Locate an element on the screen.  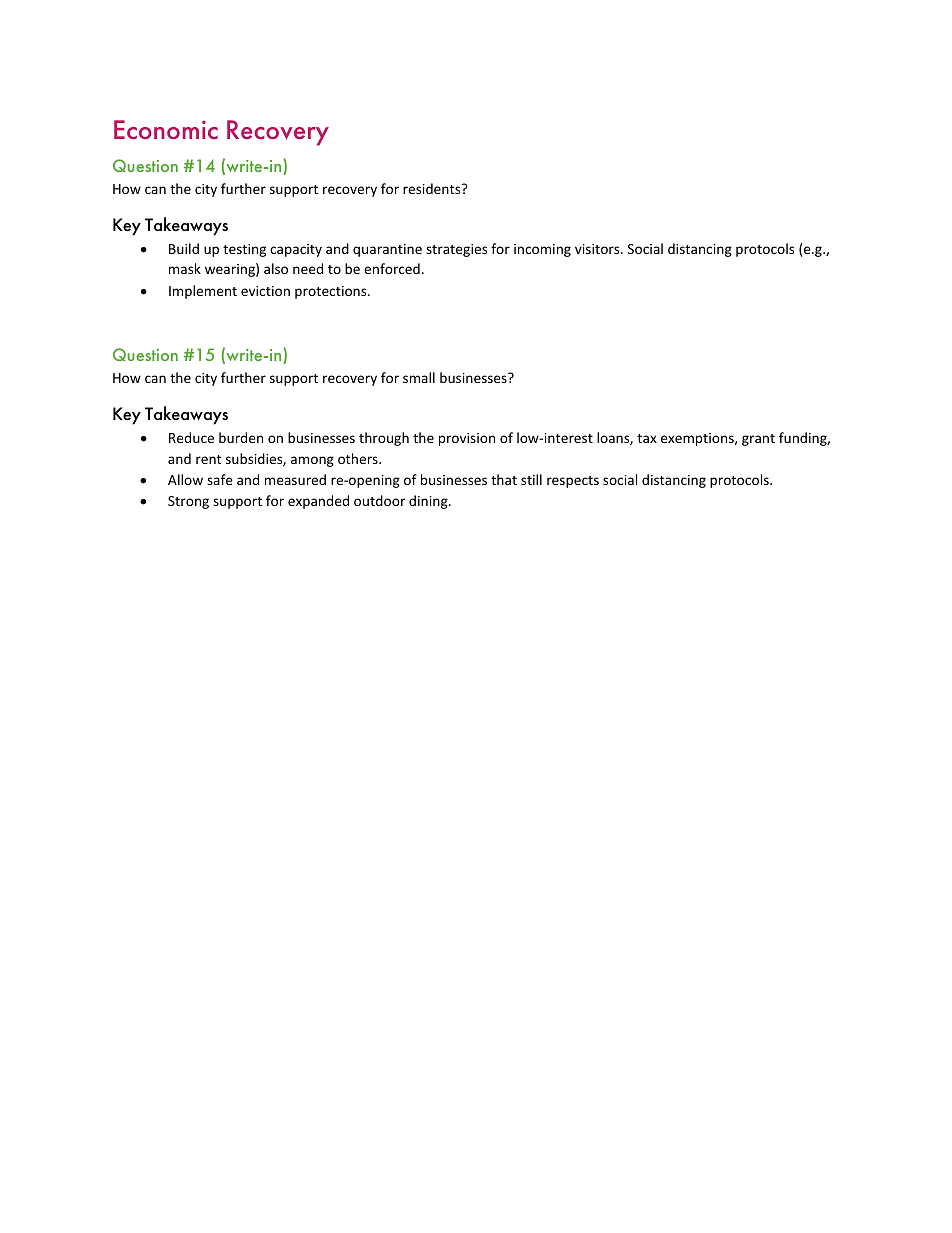
Implement is located at coordinates (203, 292).
